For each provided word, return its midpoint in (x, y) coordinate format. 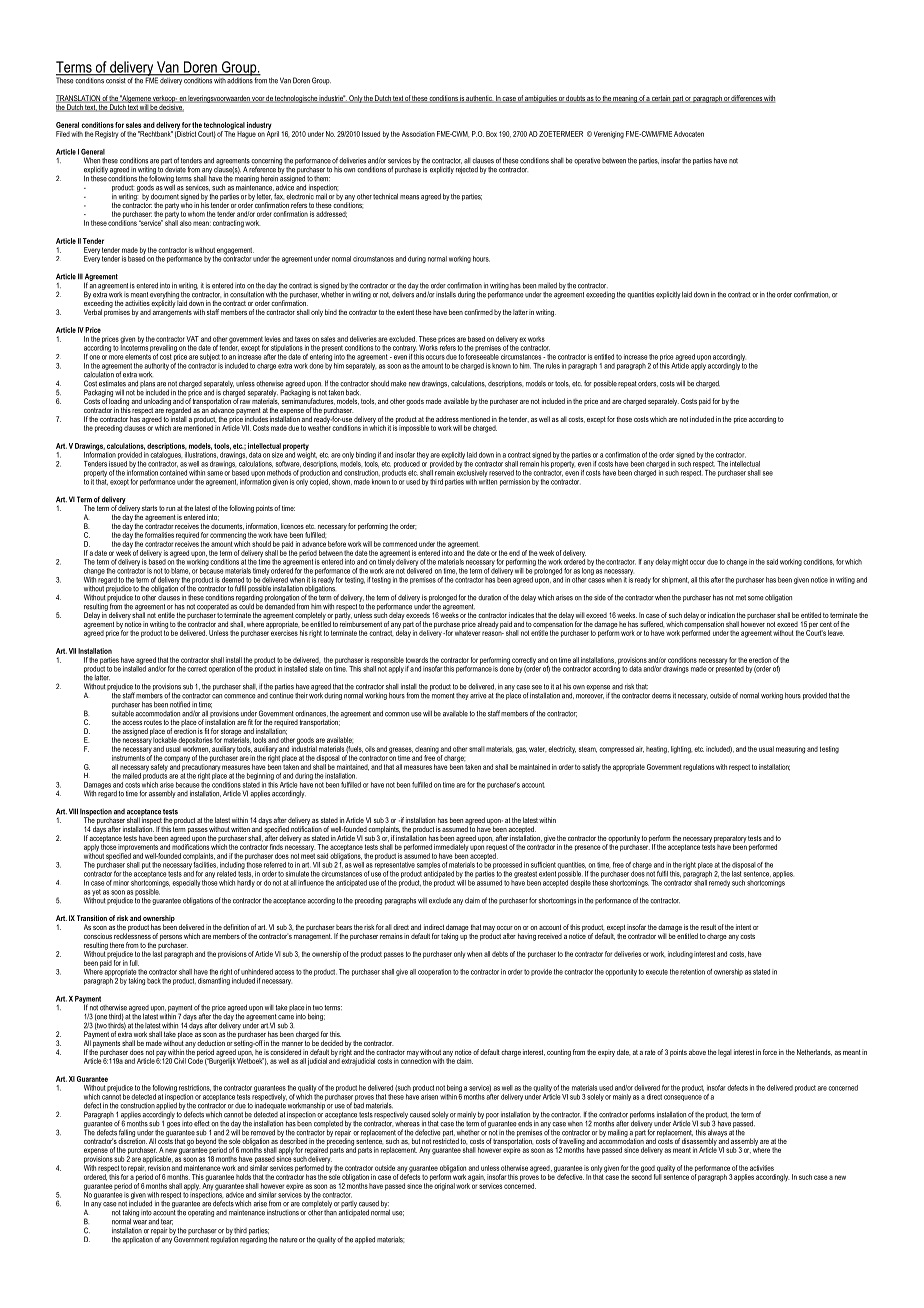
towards (417, 660)
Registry (106, 135)
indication (721, 615)
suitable (123, 712)
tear (167, 1222)
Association (418, 134)
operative (587, 161)
